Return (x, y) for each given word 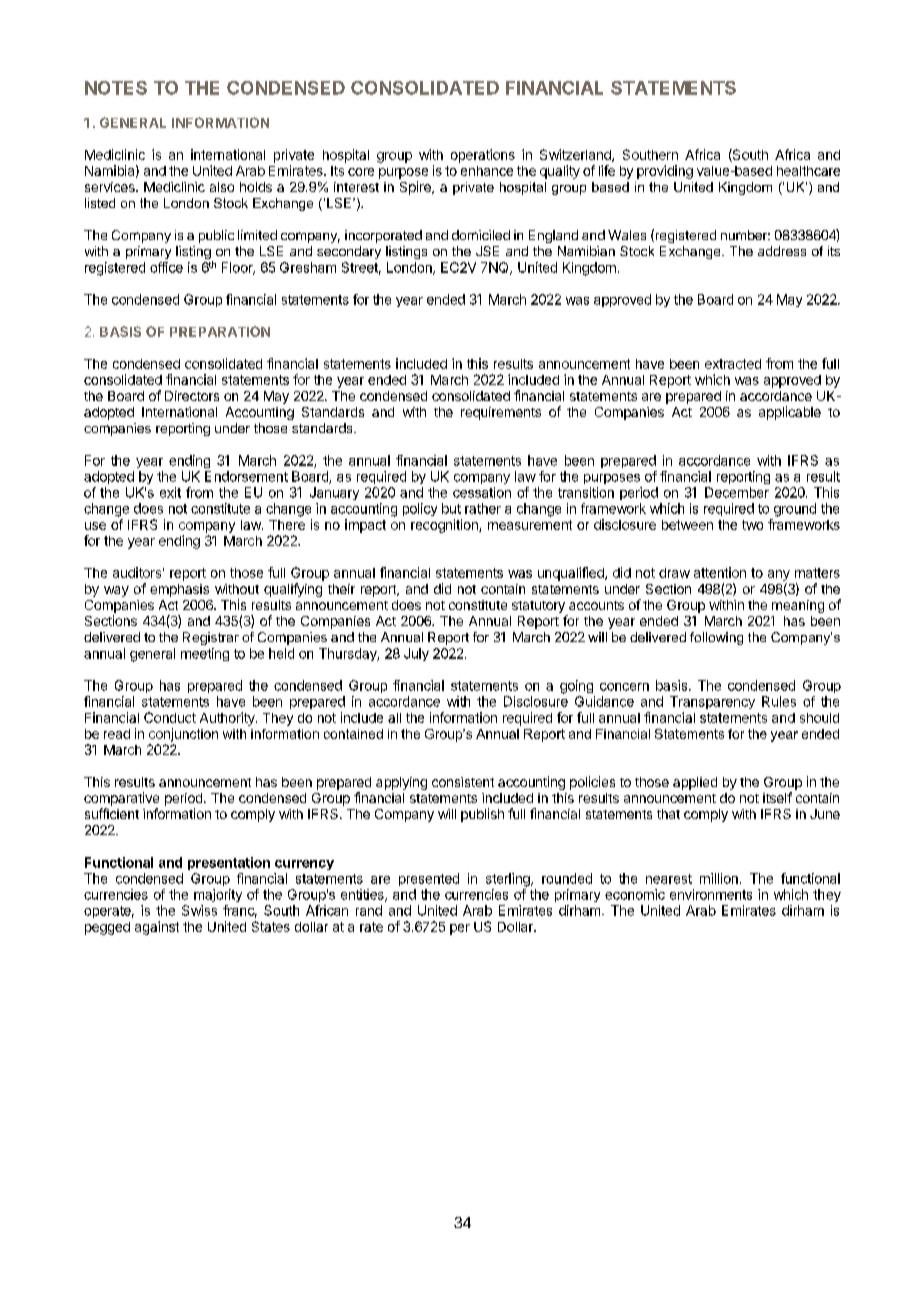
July (416, 654)
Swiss (199, 910)
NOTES (116, 88)
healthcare (808, 171)
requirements (501, 413)
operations (483, 156)
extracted (733, 364)
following (716, 638)
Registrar (211, 638)
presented (429, 879)
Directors (192, 396)
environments (711, 894)
